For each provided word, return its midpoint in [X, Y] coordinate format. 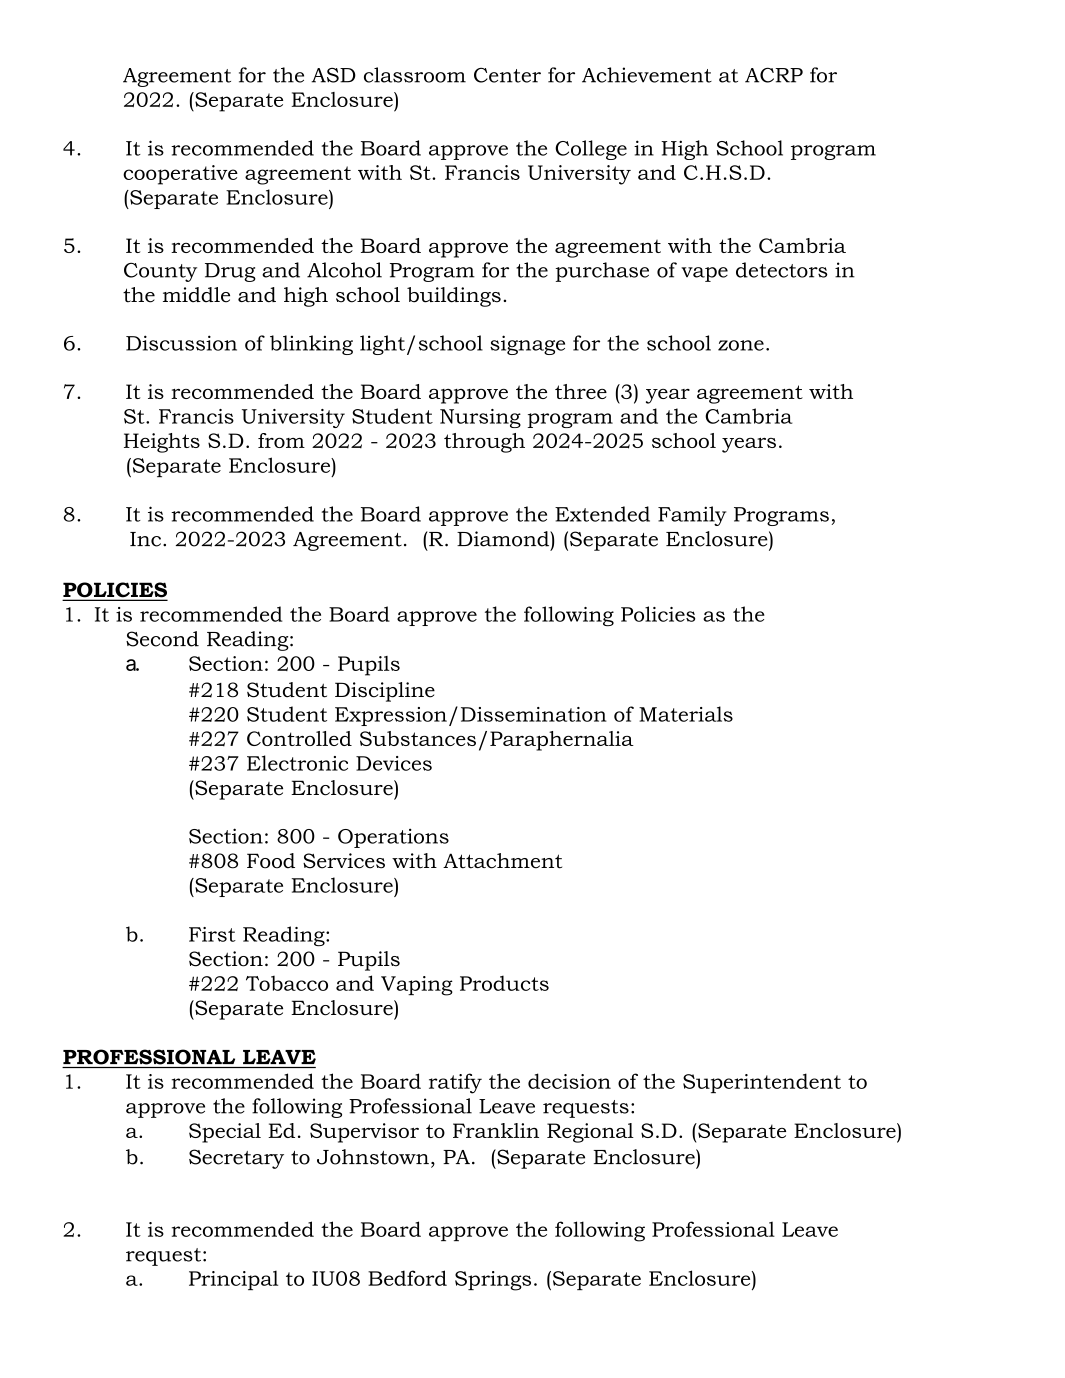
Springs [493, 1281]
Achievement [647, 75]
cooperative [180, 175]
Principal [233, 1280]
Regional [590, 1133]
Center [507, 75]
